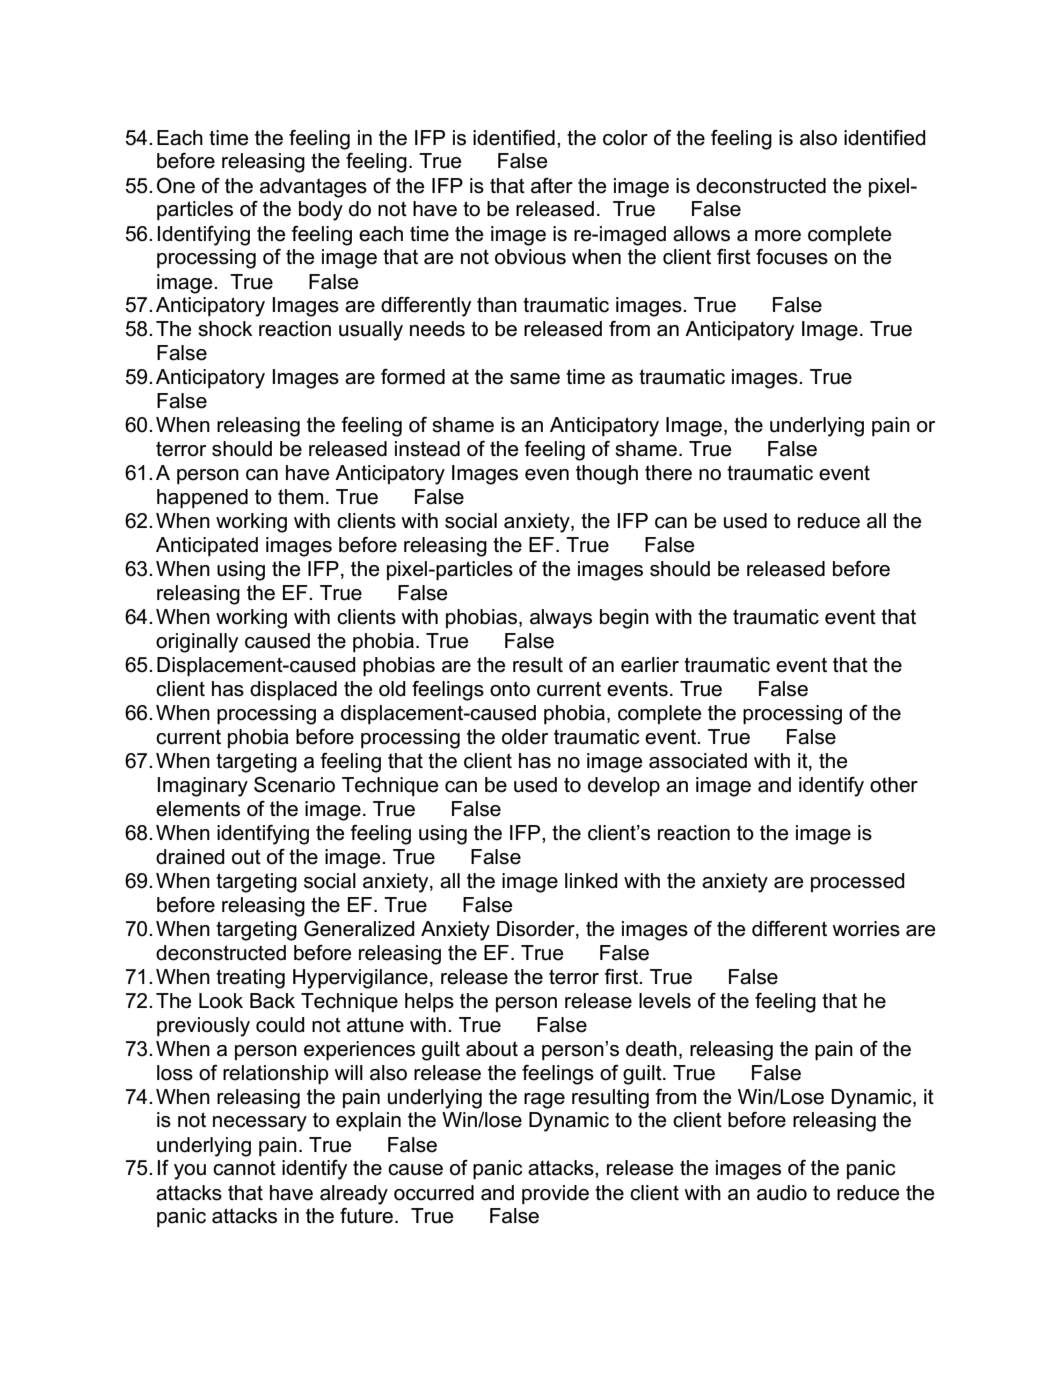 This image has width=1063, height=1376. What do you see at coordinates (552, 186) in the image?
I see `after` at bounding box center [552, 186].
